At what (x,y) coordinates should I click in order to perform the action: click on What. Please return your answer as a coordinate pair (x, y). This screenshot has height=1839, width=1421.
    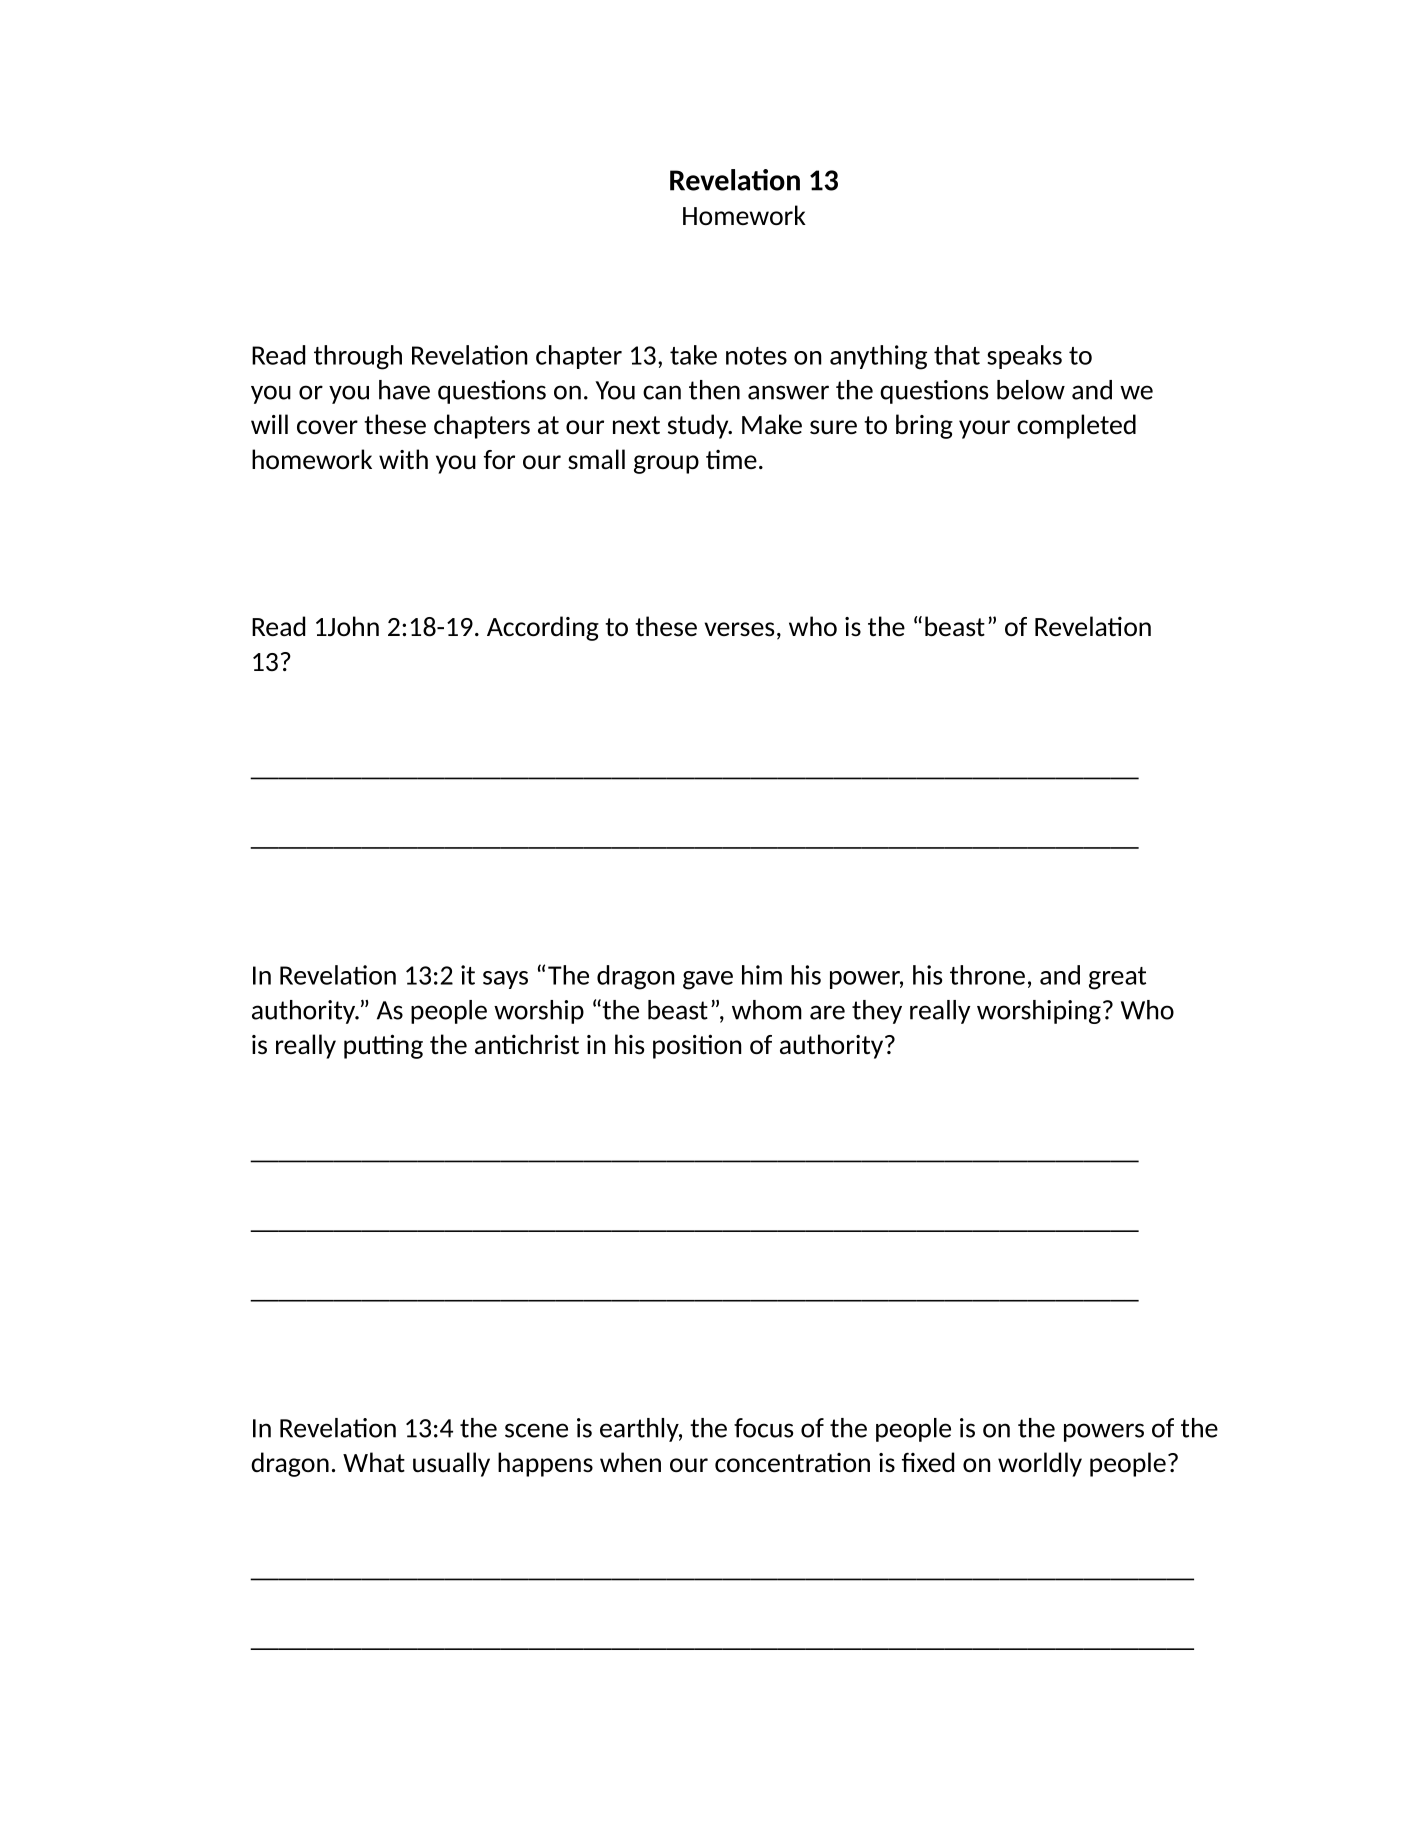
    Looking at the image, I should click on (374, 1462).
